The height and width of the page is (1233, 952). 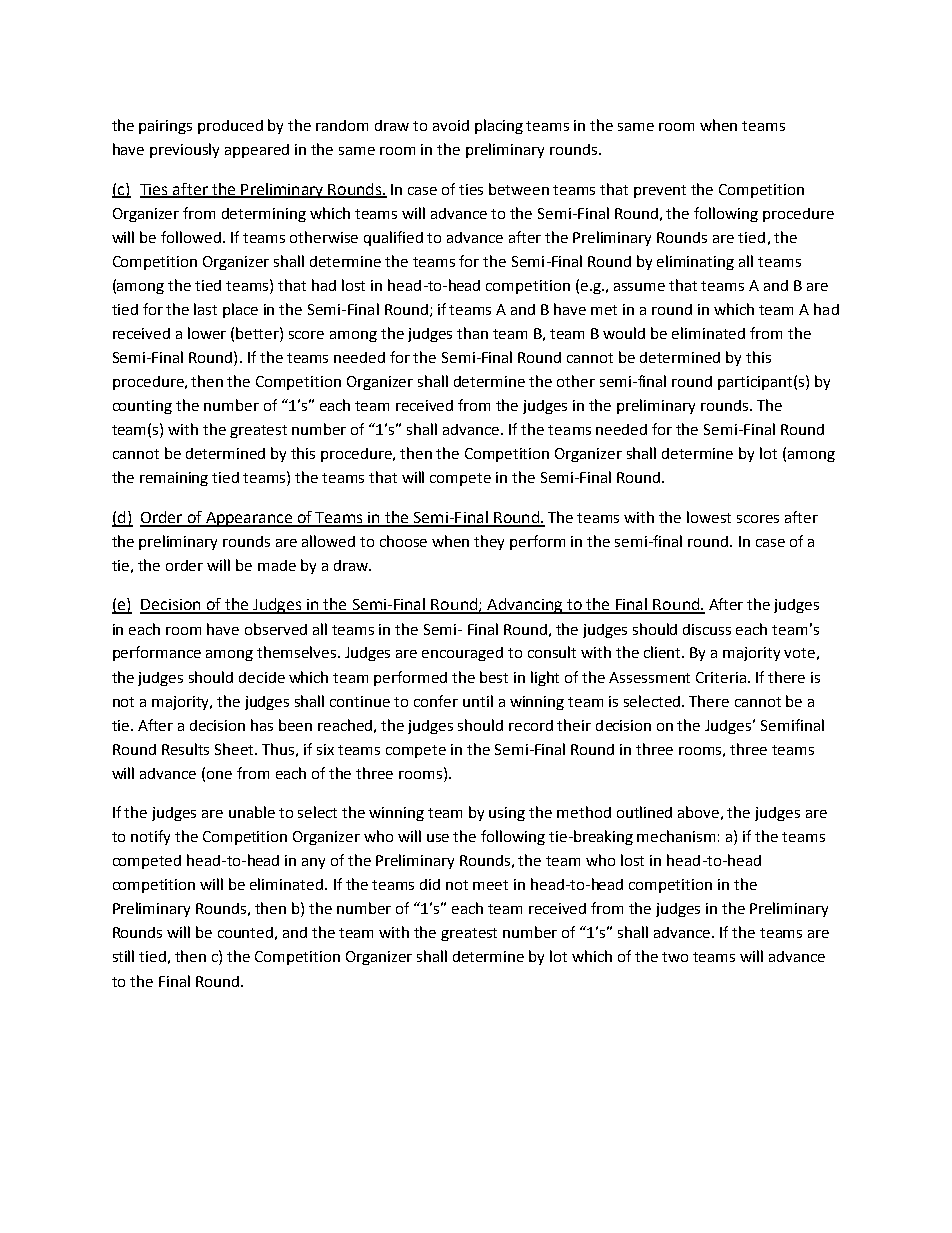 I want to click on prevent, so click(x=660, y=191).
